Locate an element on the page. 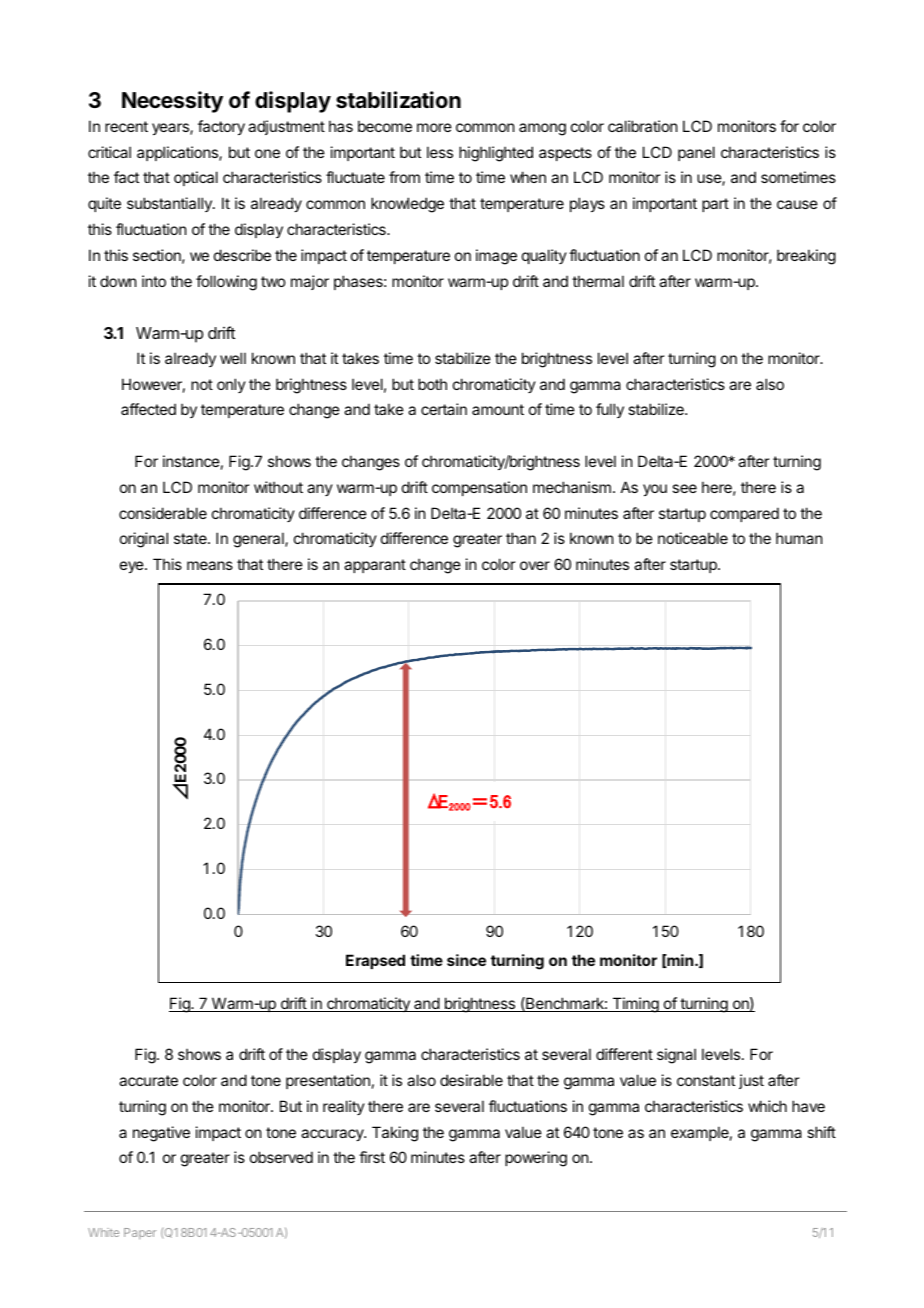 The width and height of the document is (924, 1308). Timing is located at coordinates (635, 1005).
